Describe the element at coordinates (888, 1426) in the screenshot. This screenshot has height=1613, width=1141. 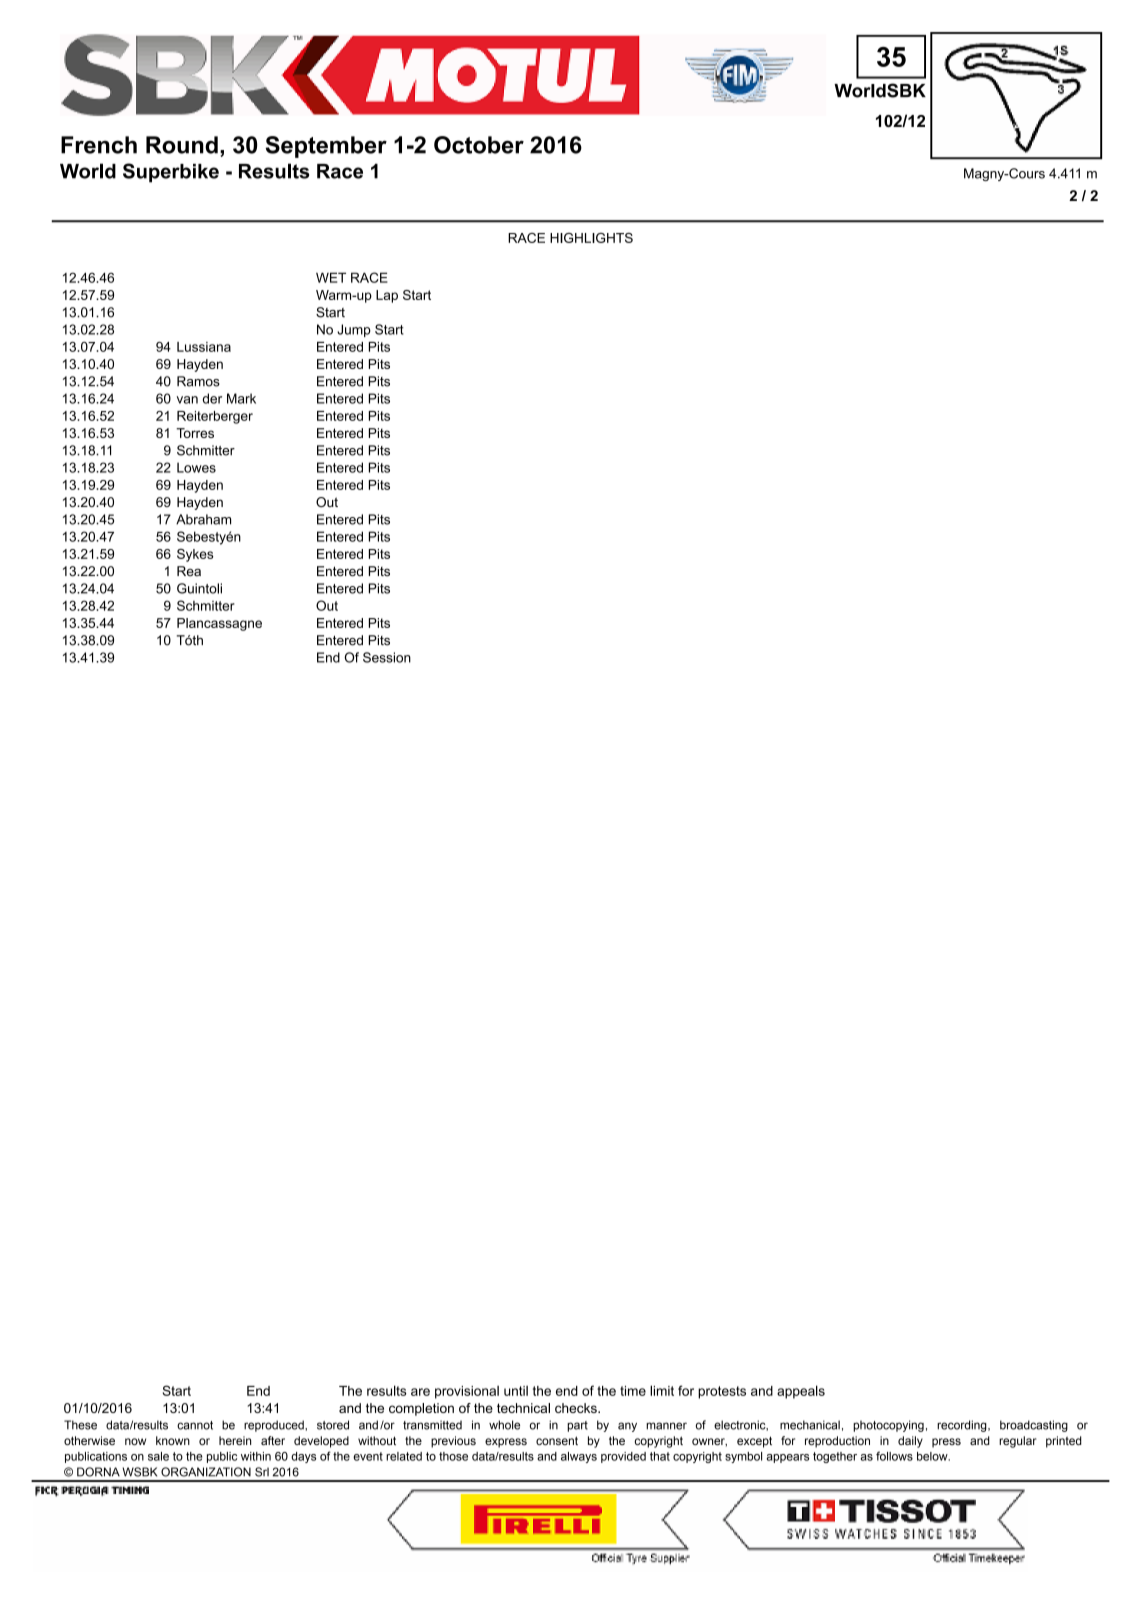
I see `photocopying` at that location.
